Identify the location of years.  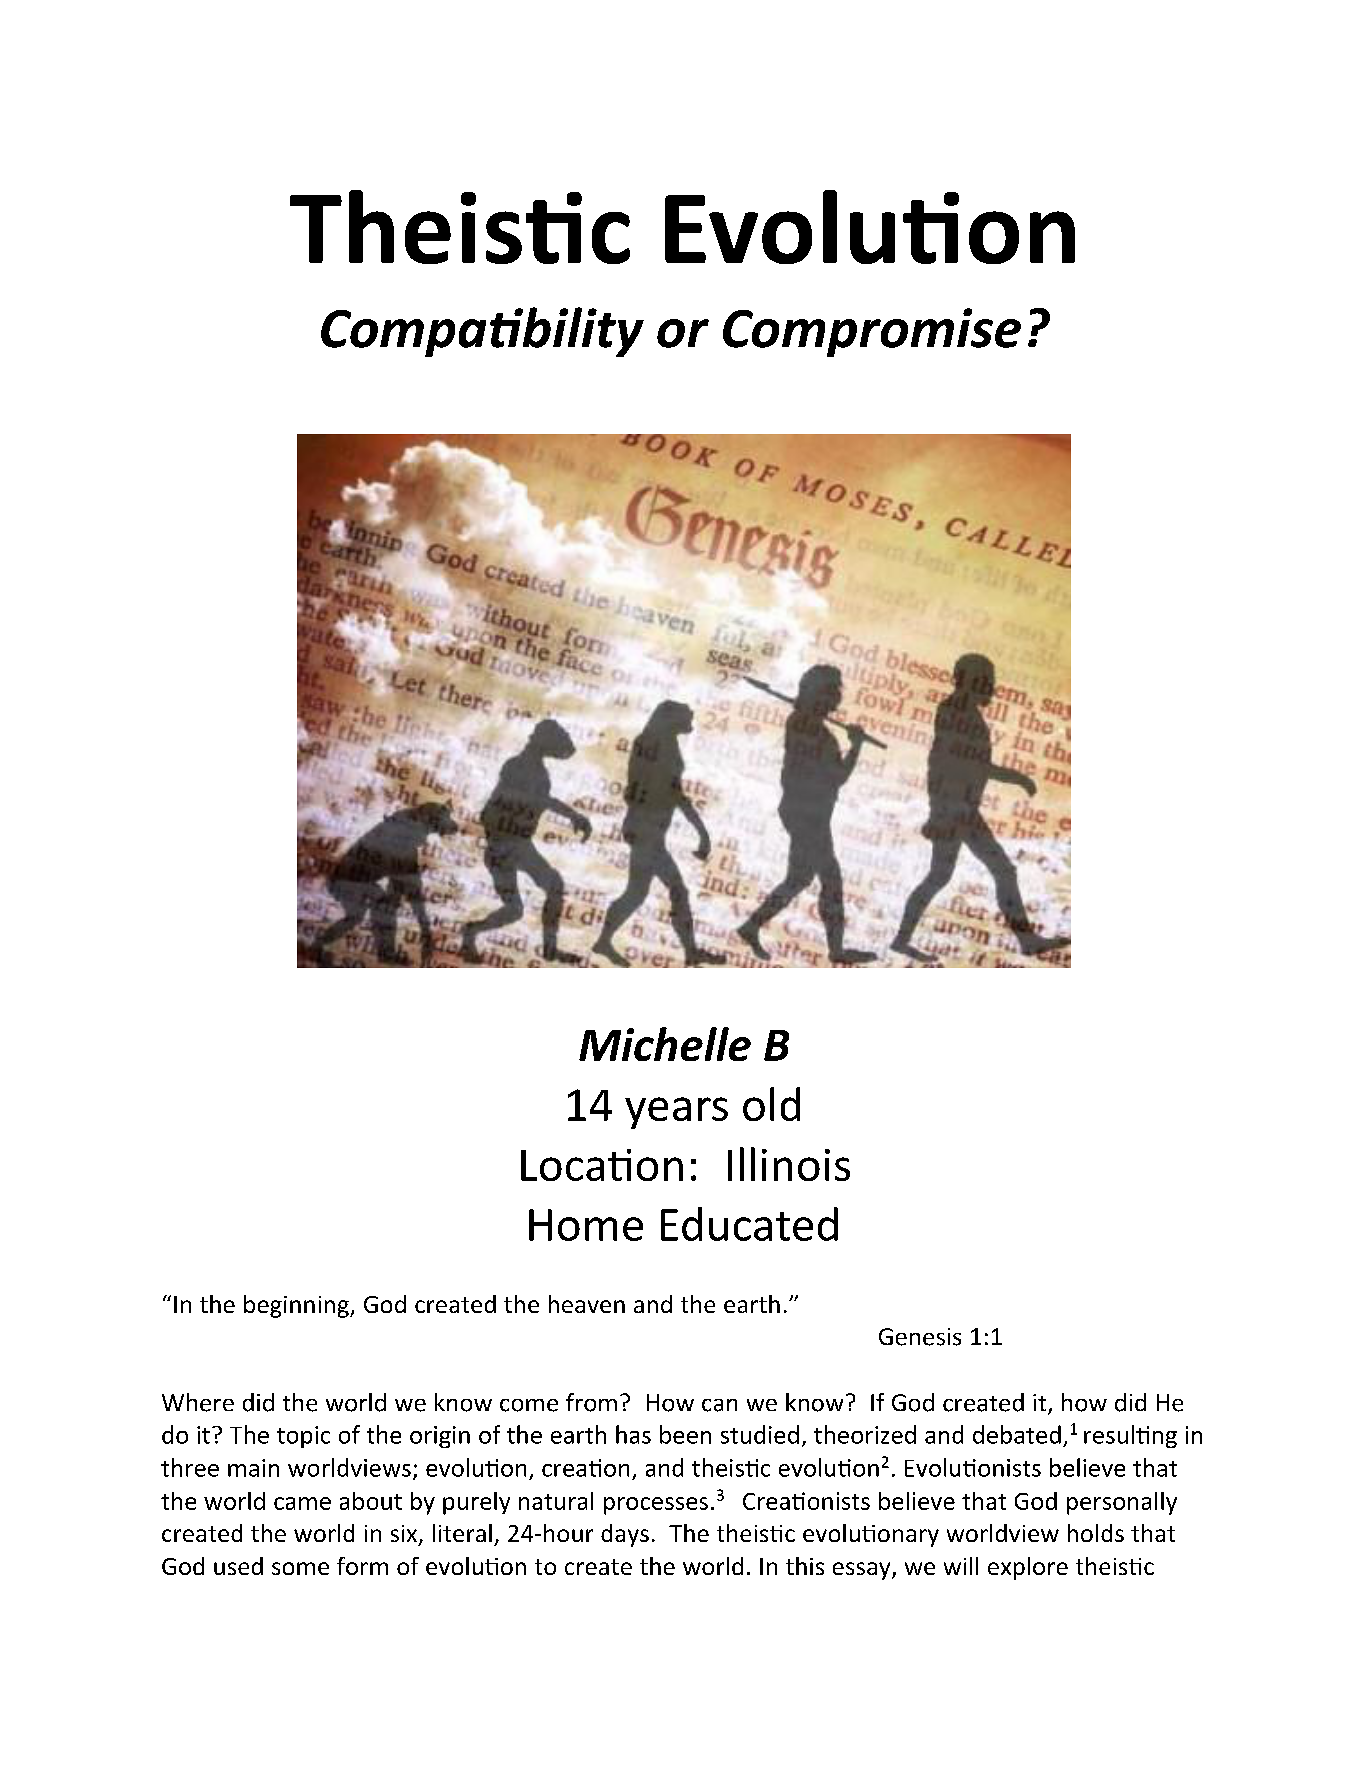
(676, 1113).
